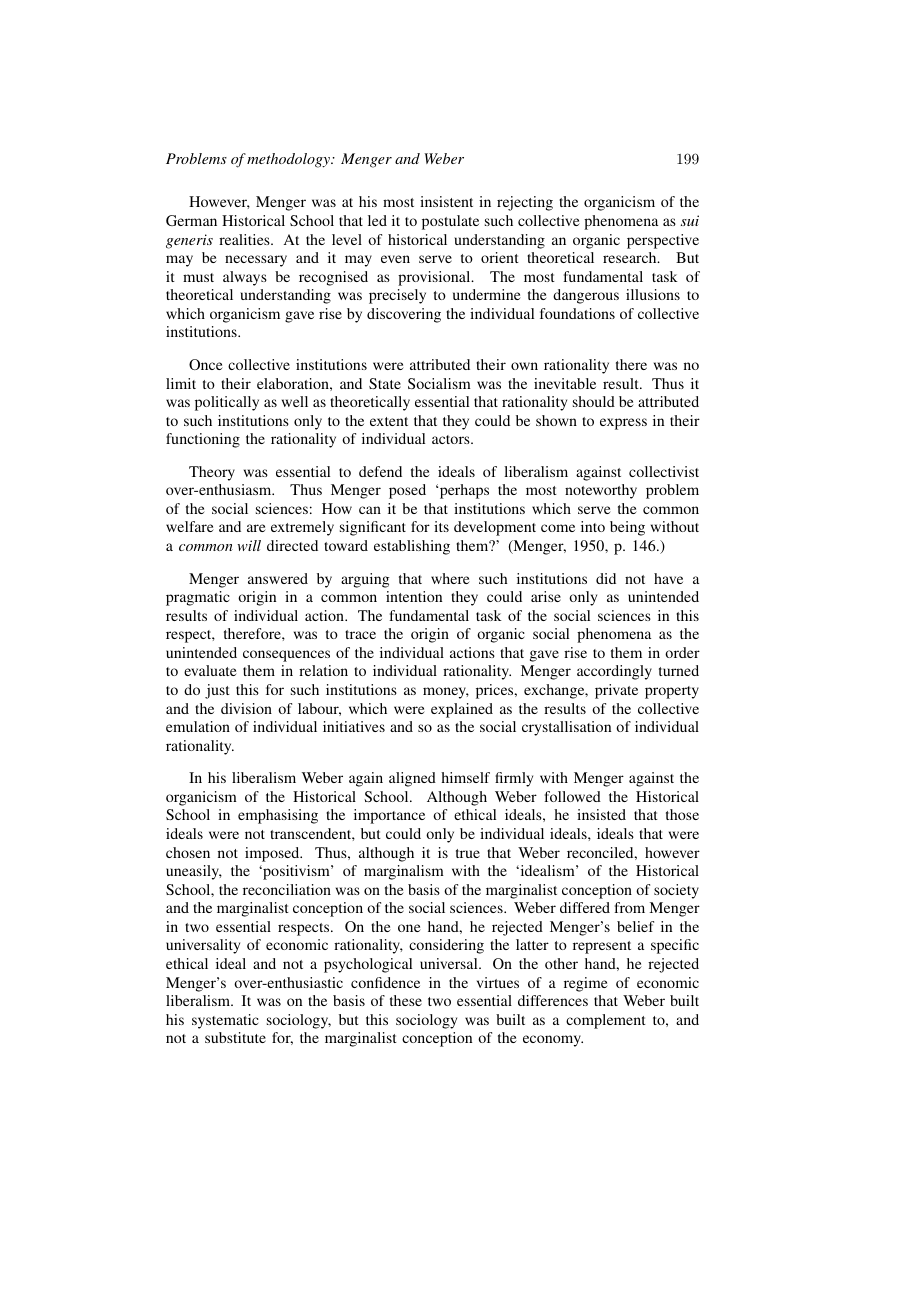 Image resolution: width=924 pixels, height=1308 pixels. What do you see at coordinates (198, 598) in the screenshot?
I see `pragmatic` at bounding box center [198, 598].
